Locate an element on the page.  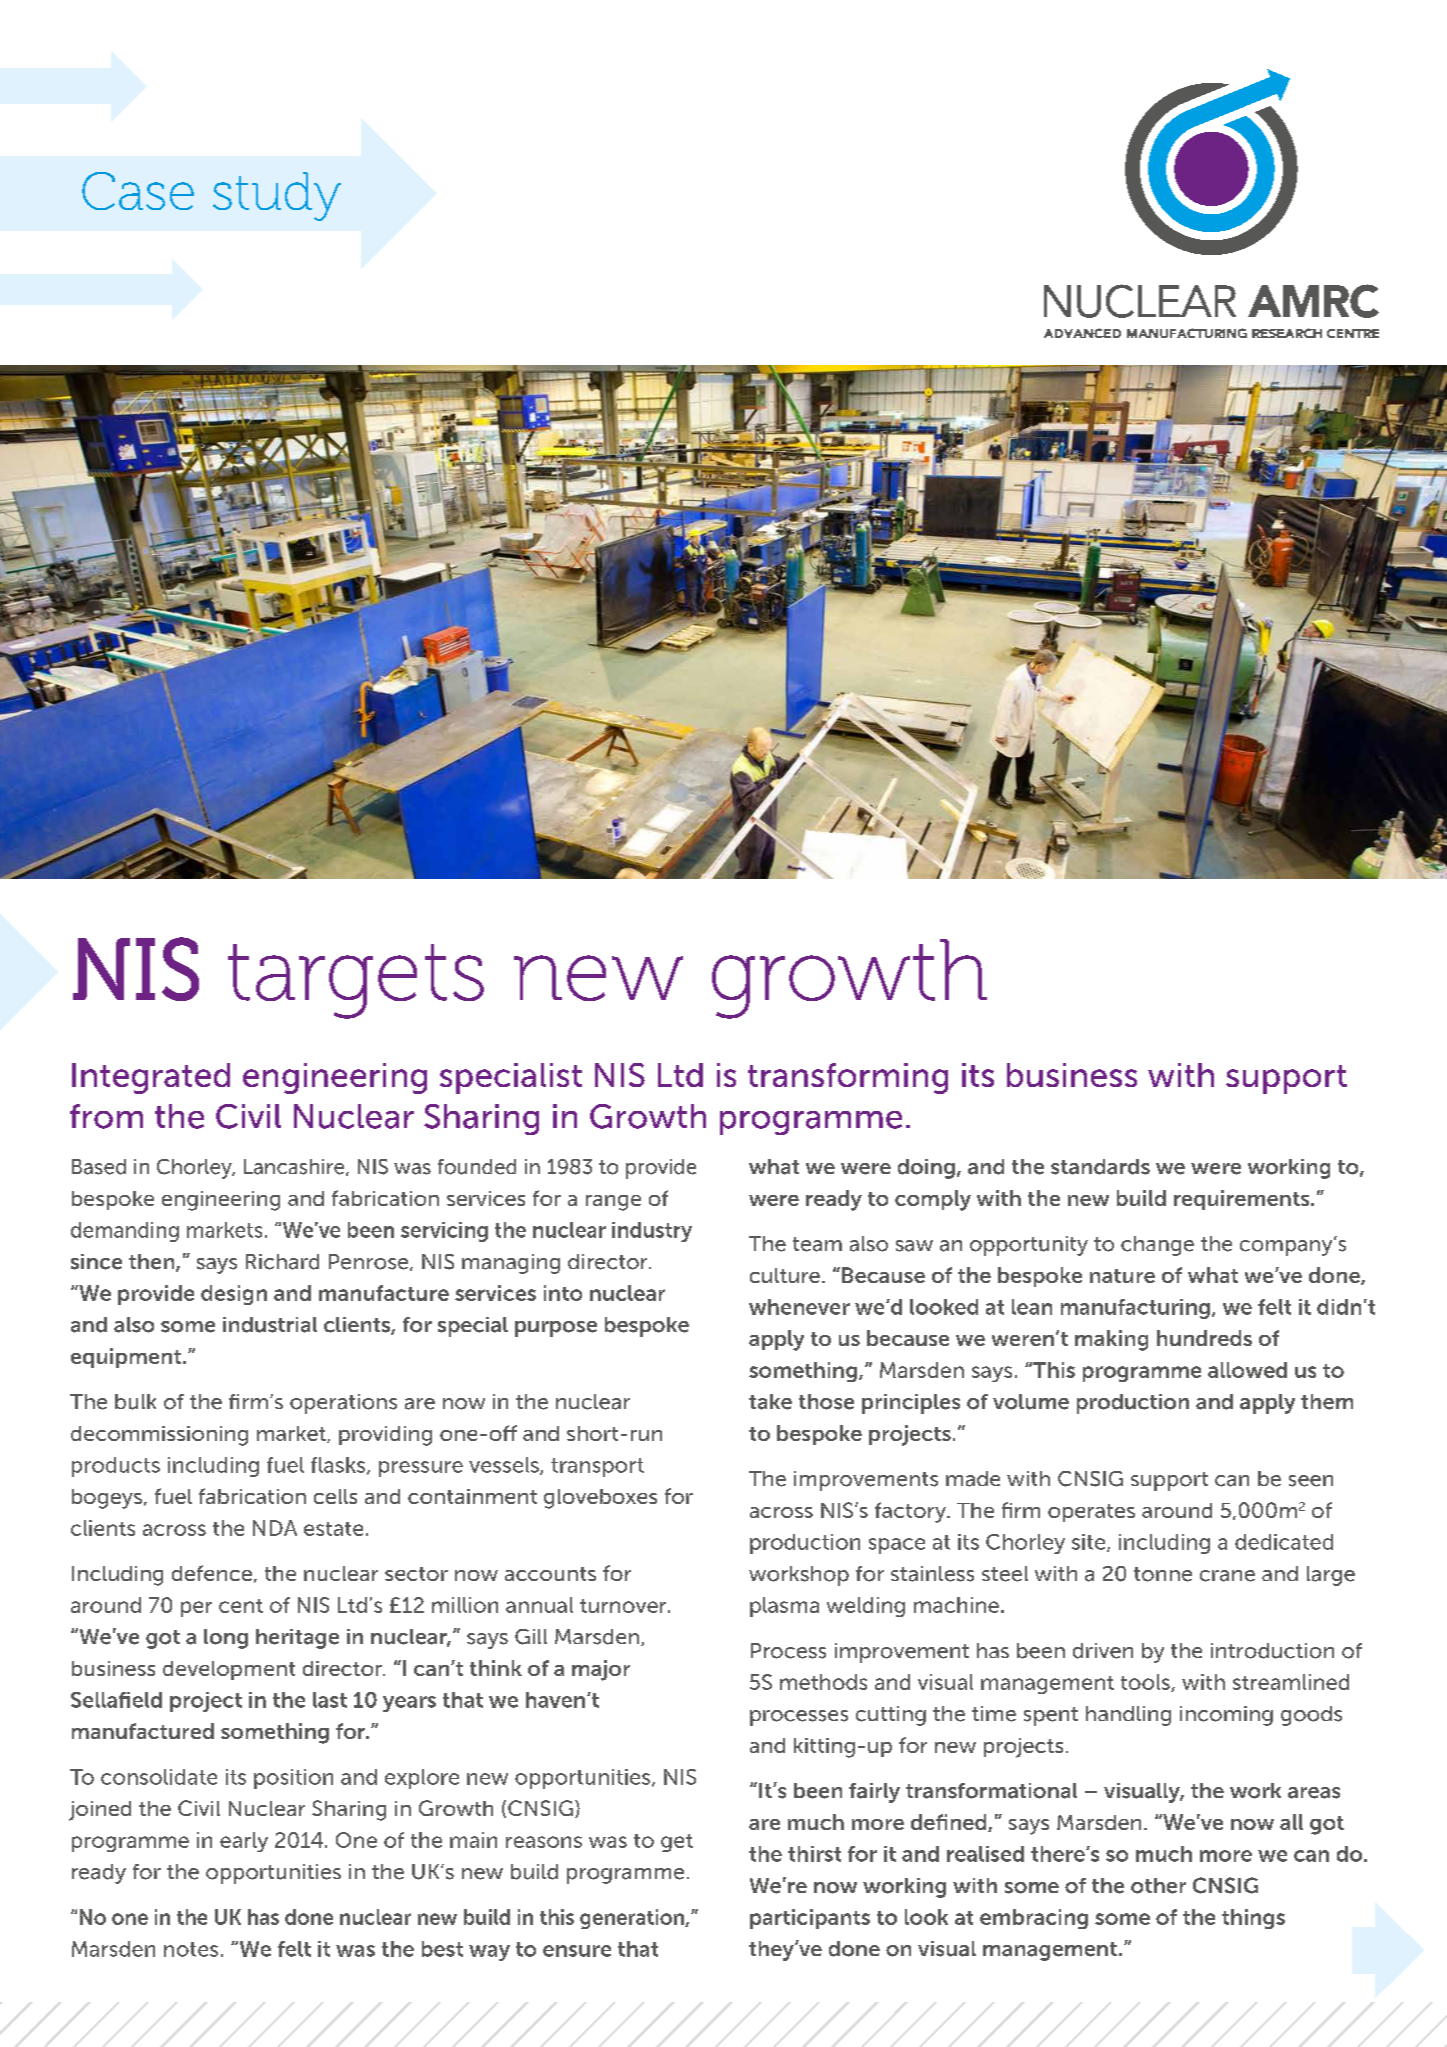
study is located at coordinates (277, 196).
